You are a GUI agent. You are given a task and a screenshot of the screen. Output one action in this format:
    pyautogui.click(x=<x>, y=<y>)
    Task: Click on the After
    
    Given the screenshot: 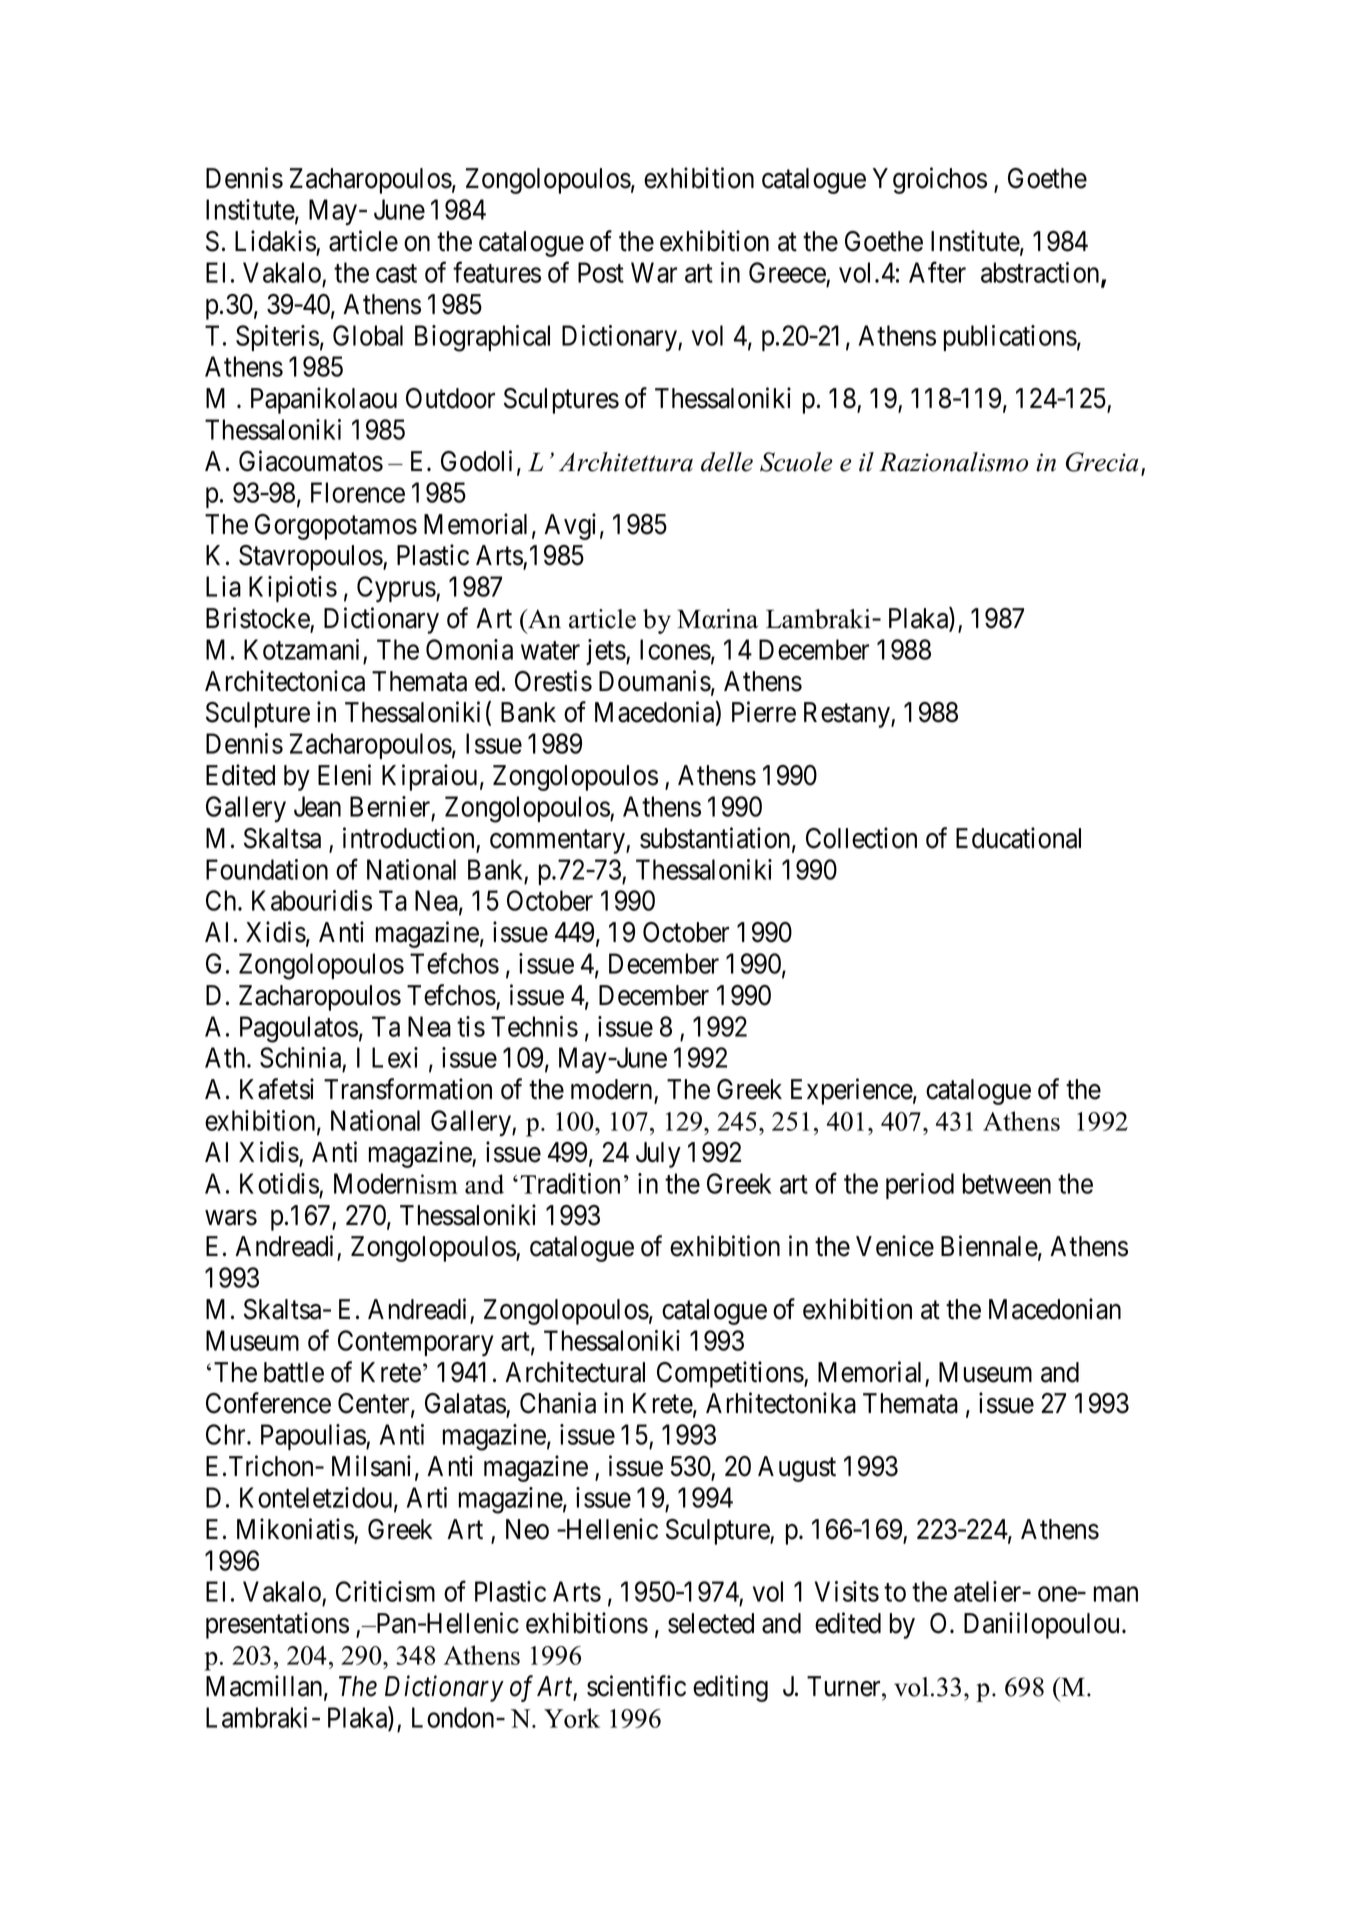 What is the action you would take?
    pyautogui.click(x=937, y=272)
